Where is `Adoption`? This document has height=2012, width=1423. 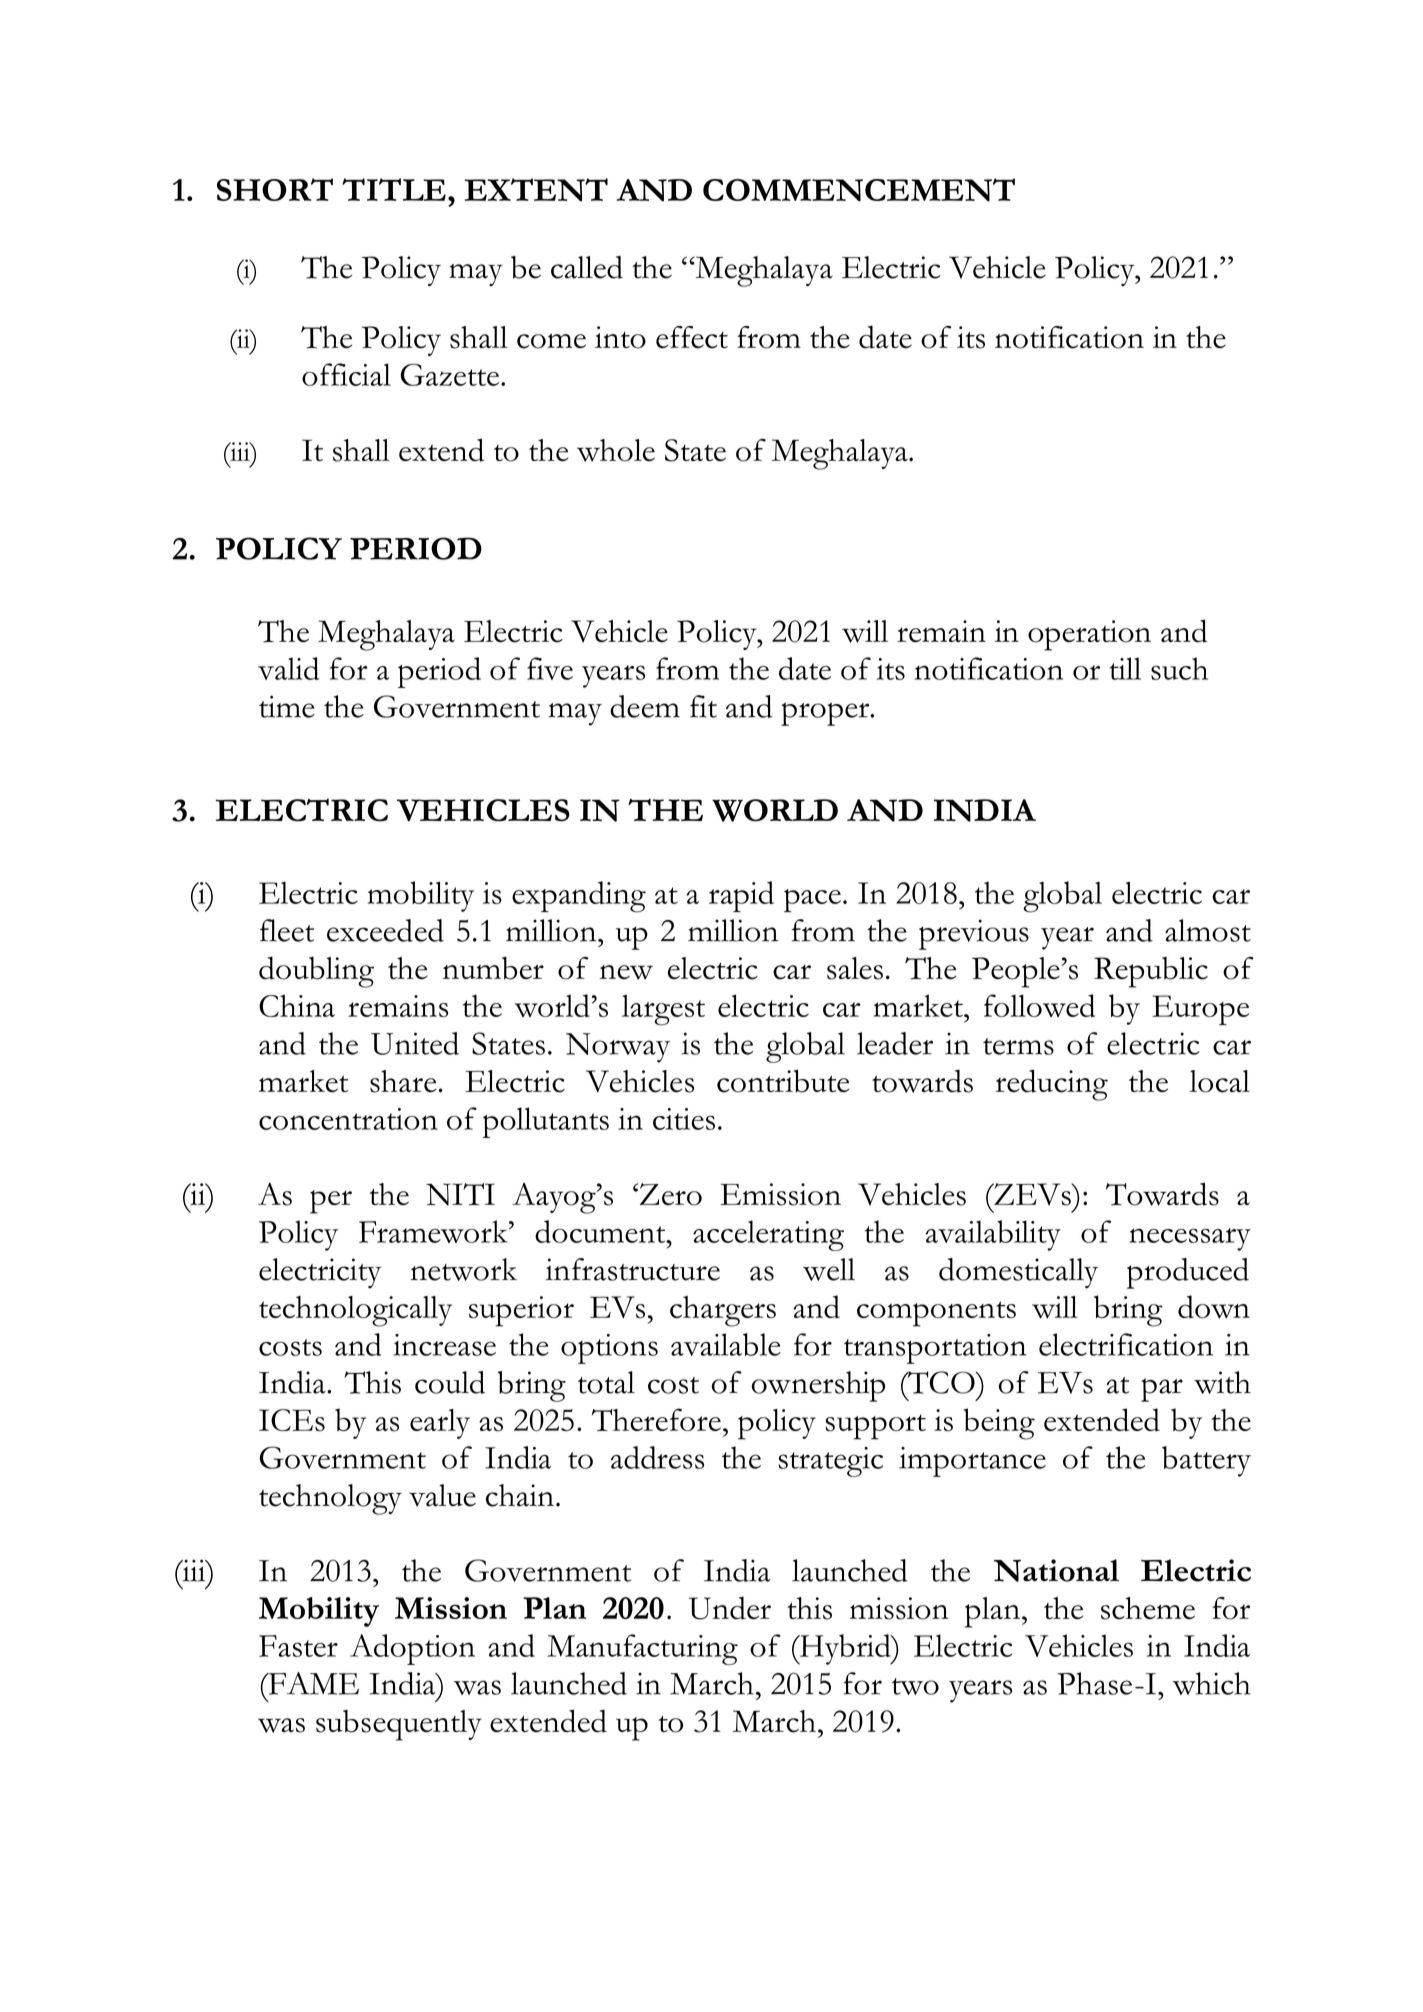
Adoption is located at coordinates (412, 1649).
